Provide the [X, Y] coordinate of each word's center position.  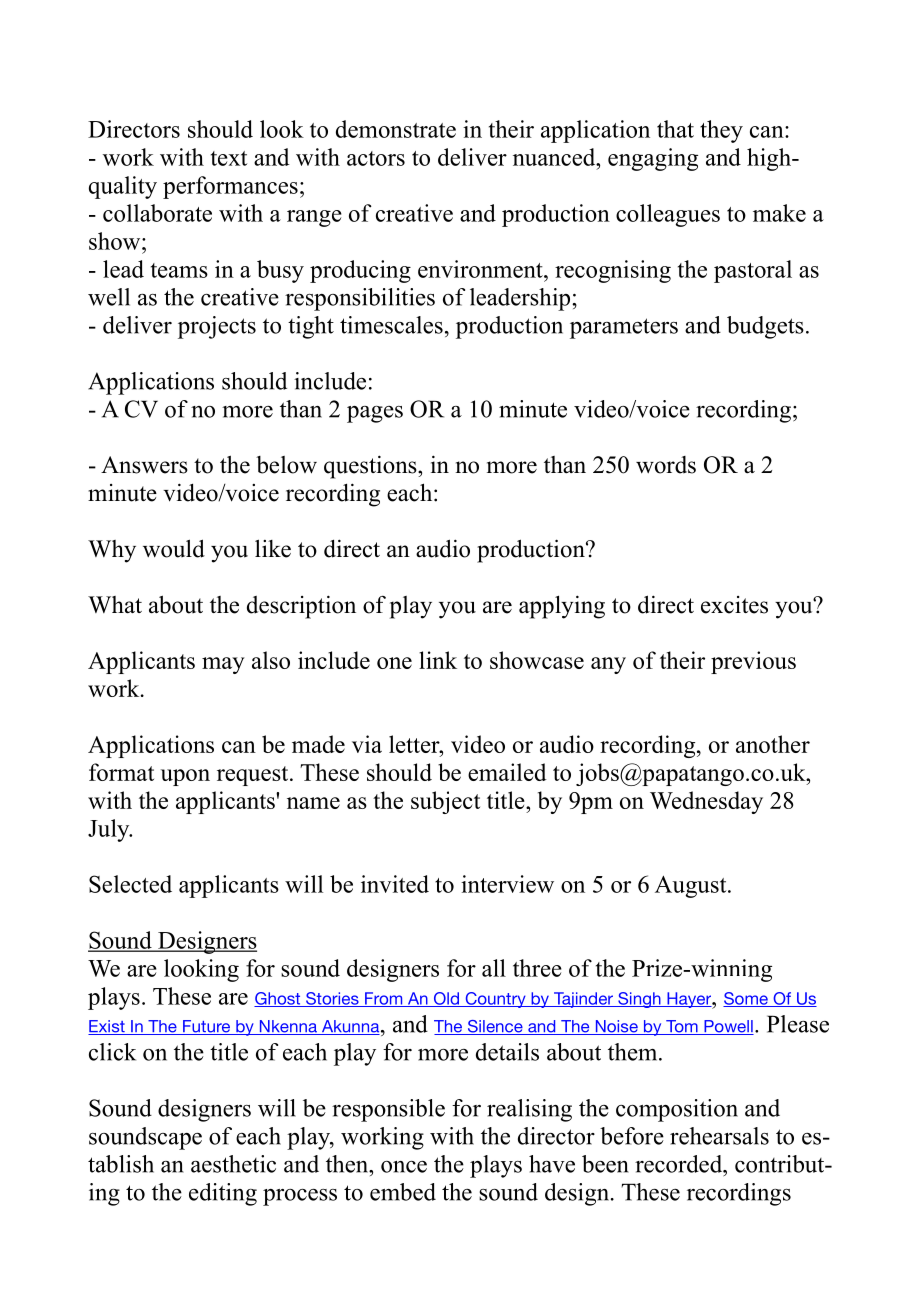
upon [185, 777]
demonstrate [396, 129]
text [229, 158]
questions [371, 467]
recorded [680, 1164]
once [404, 1167]
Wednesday [706, 802]
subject [445, 802]
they [721, 131]
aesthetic [233, 1164]
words [666, 465]
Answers [144, 465]
